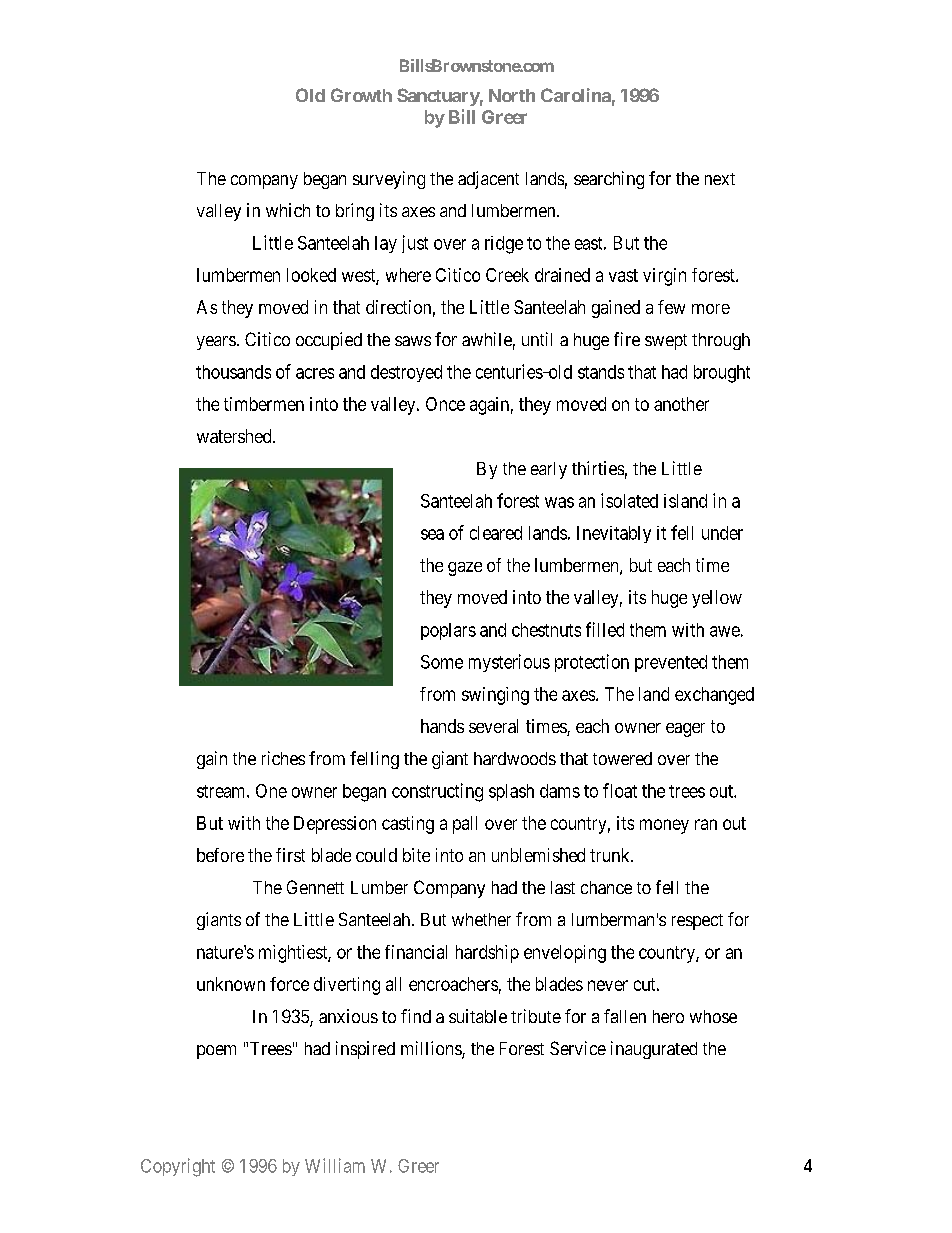  What do you see at coordinates (283, 758) in the screenshot?
I see `riches` at bounding box center [283, 758].
